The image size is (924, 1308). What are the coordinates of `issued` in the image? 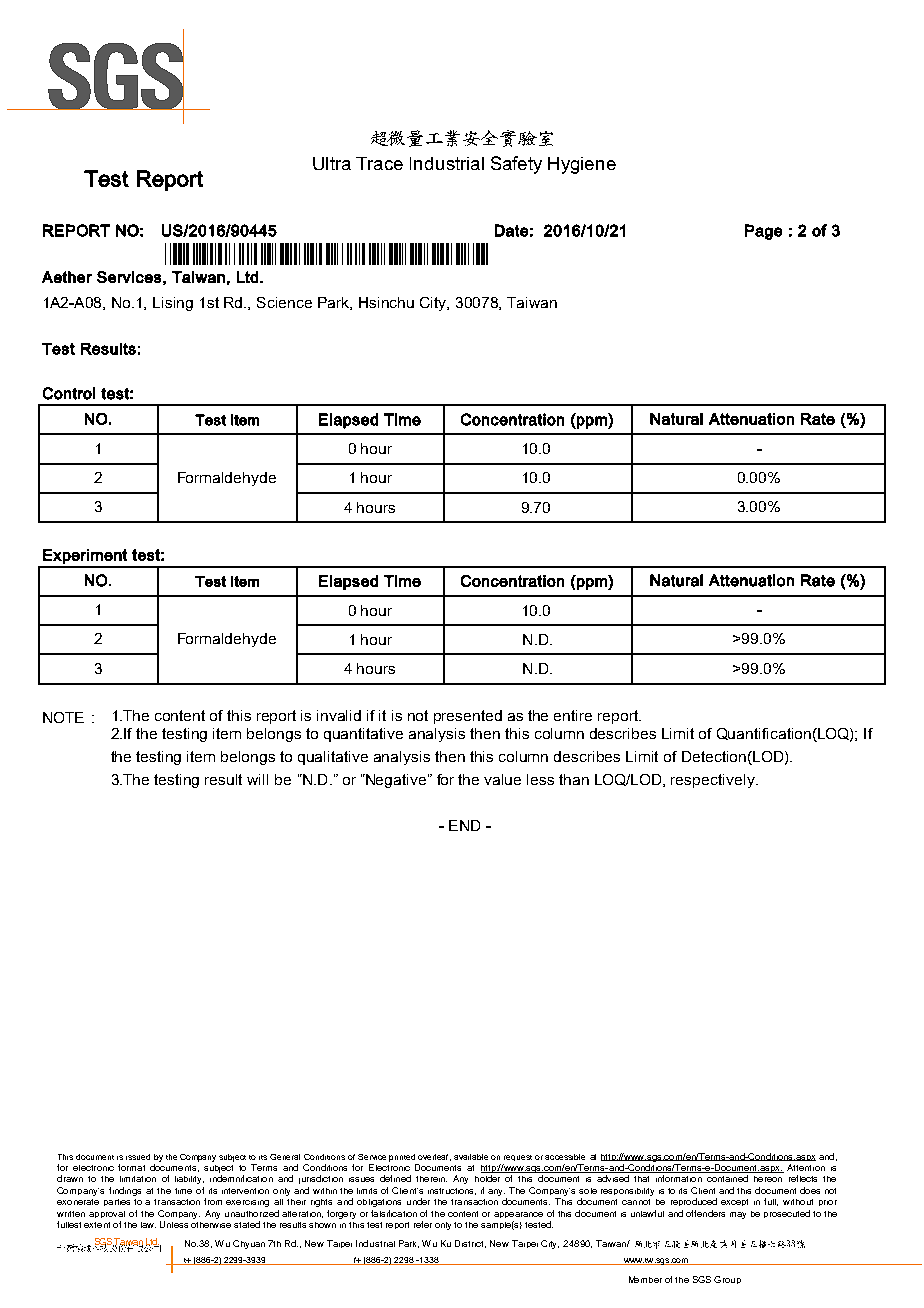 It's located at (138, 1157).
